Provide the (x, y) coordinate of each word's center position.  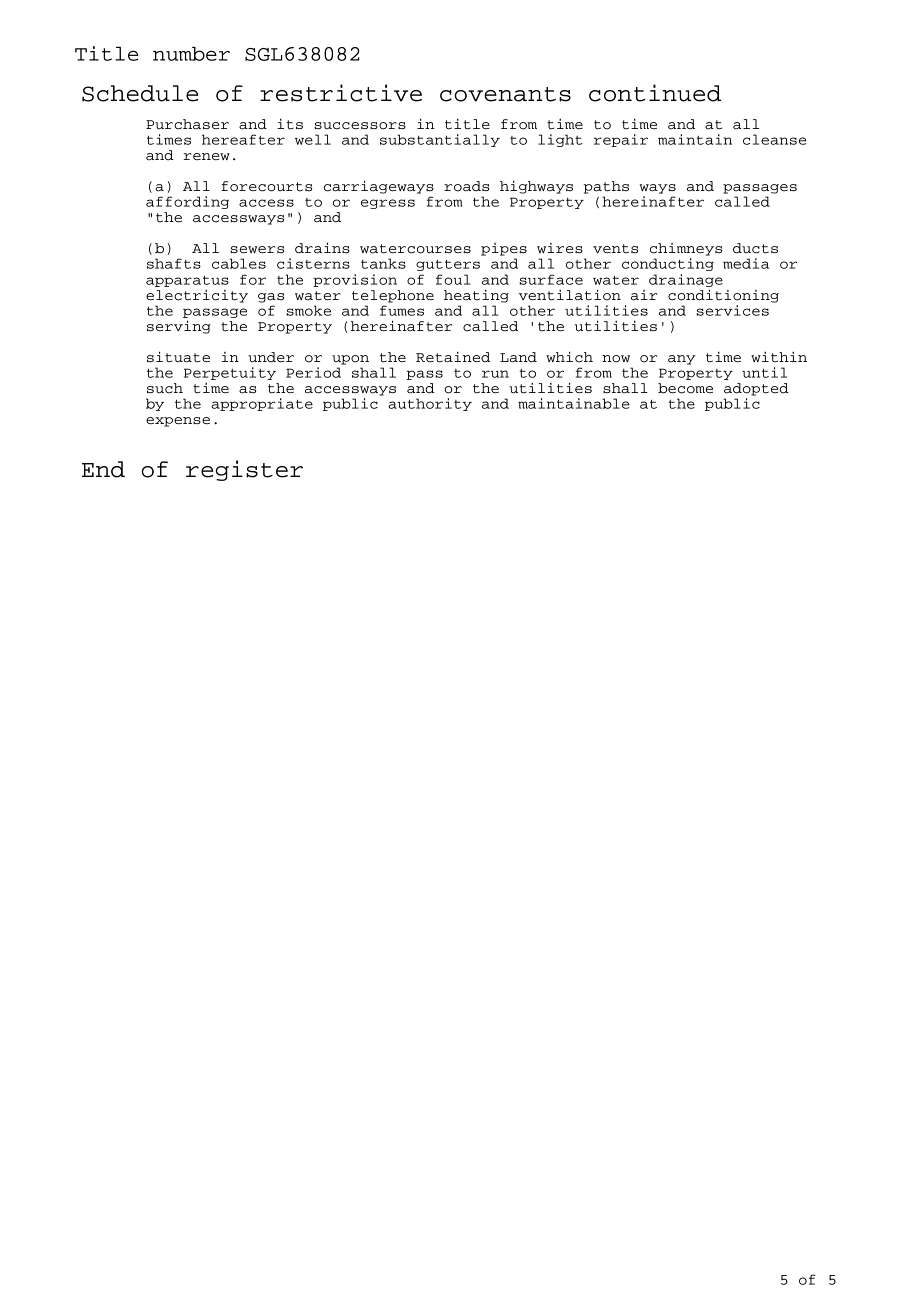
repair (621, 140)
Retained (453, 357)
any (682, 360)
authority (430, 404)
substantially (440, 140)
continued (655, 93)
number (191, 53)
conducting (668, 264)
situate (178, 357)
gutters (448, 265)
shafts (174, 263)
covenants (505, 94)
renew (206, 156)
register (244, 470)
